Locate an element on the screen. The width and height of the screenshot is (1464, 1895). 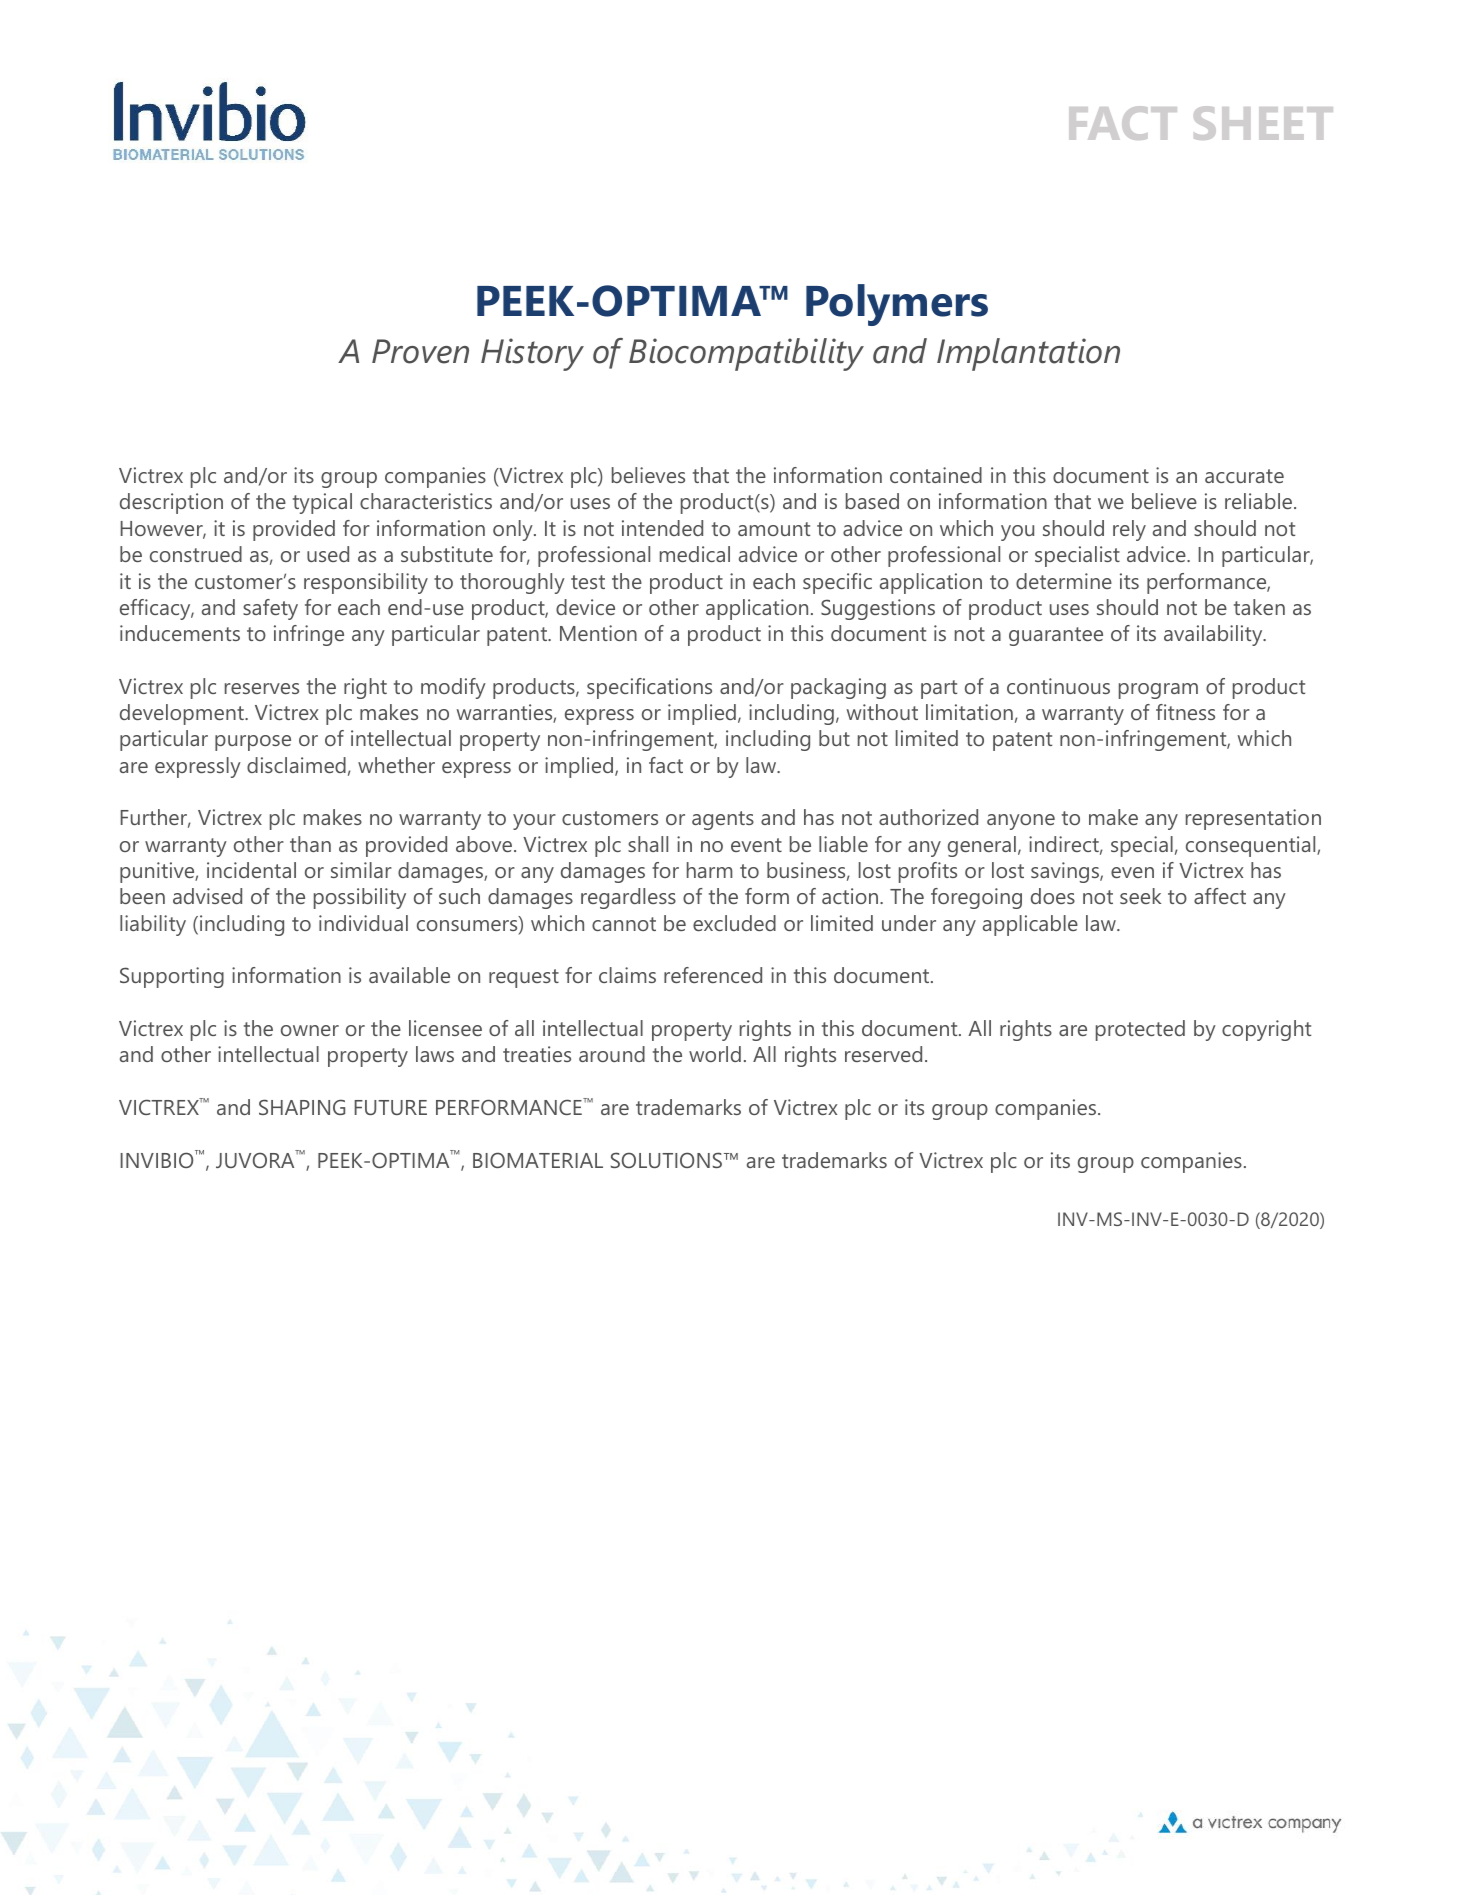
SHAPING is located at coordinates (302, 1107).
